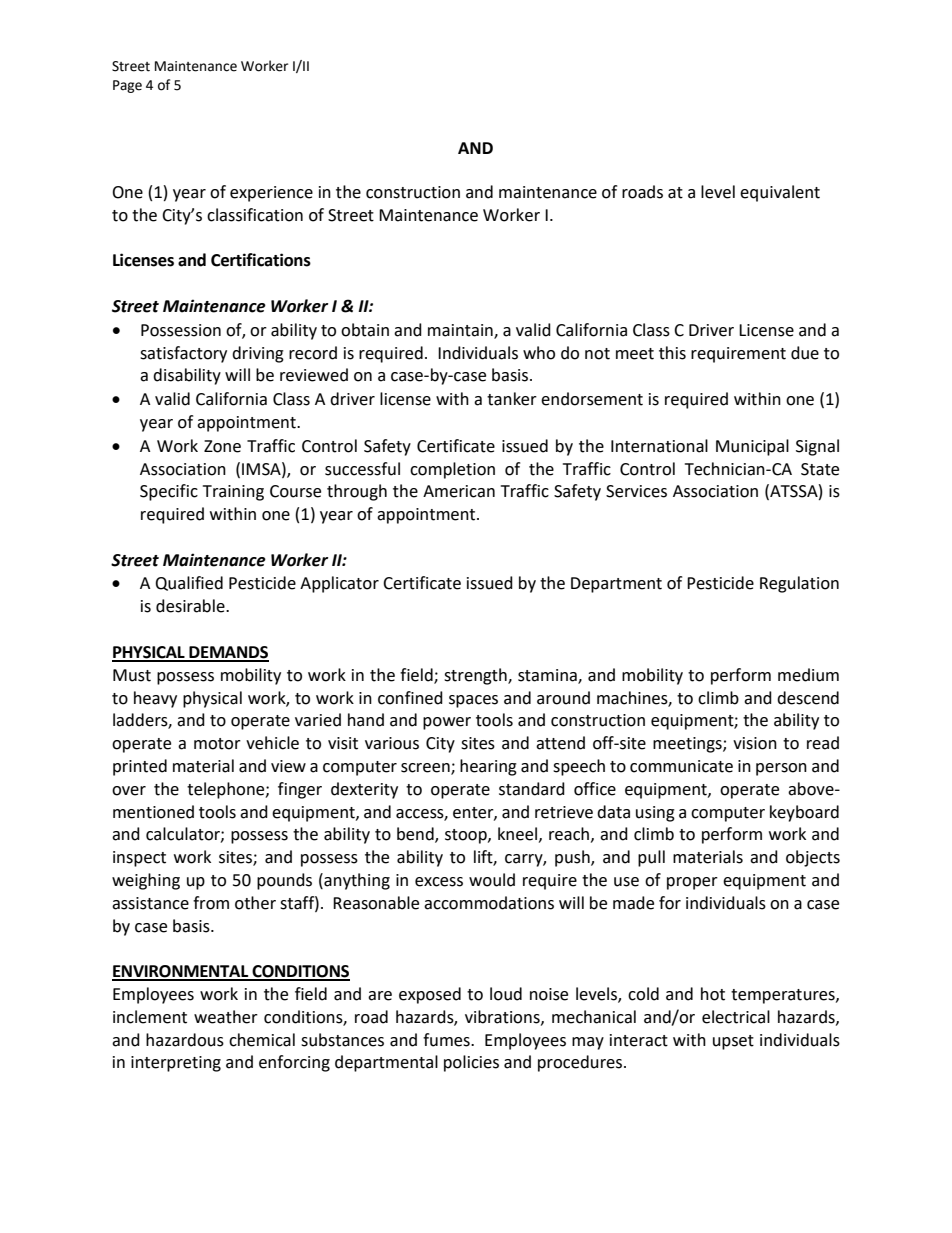 The height and width of the screenshot is (1233, 952). What do you see at coordinates (755, 743) in the screenshot?
I see `vision` at bounding box center [755, 743].
